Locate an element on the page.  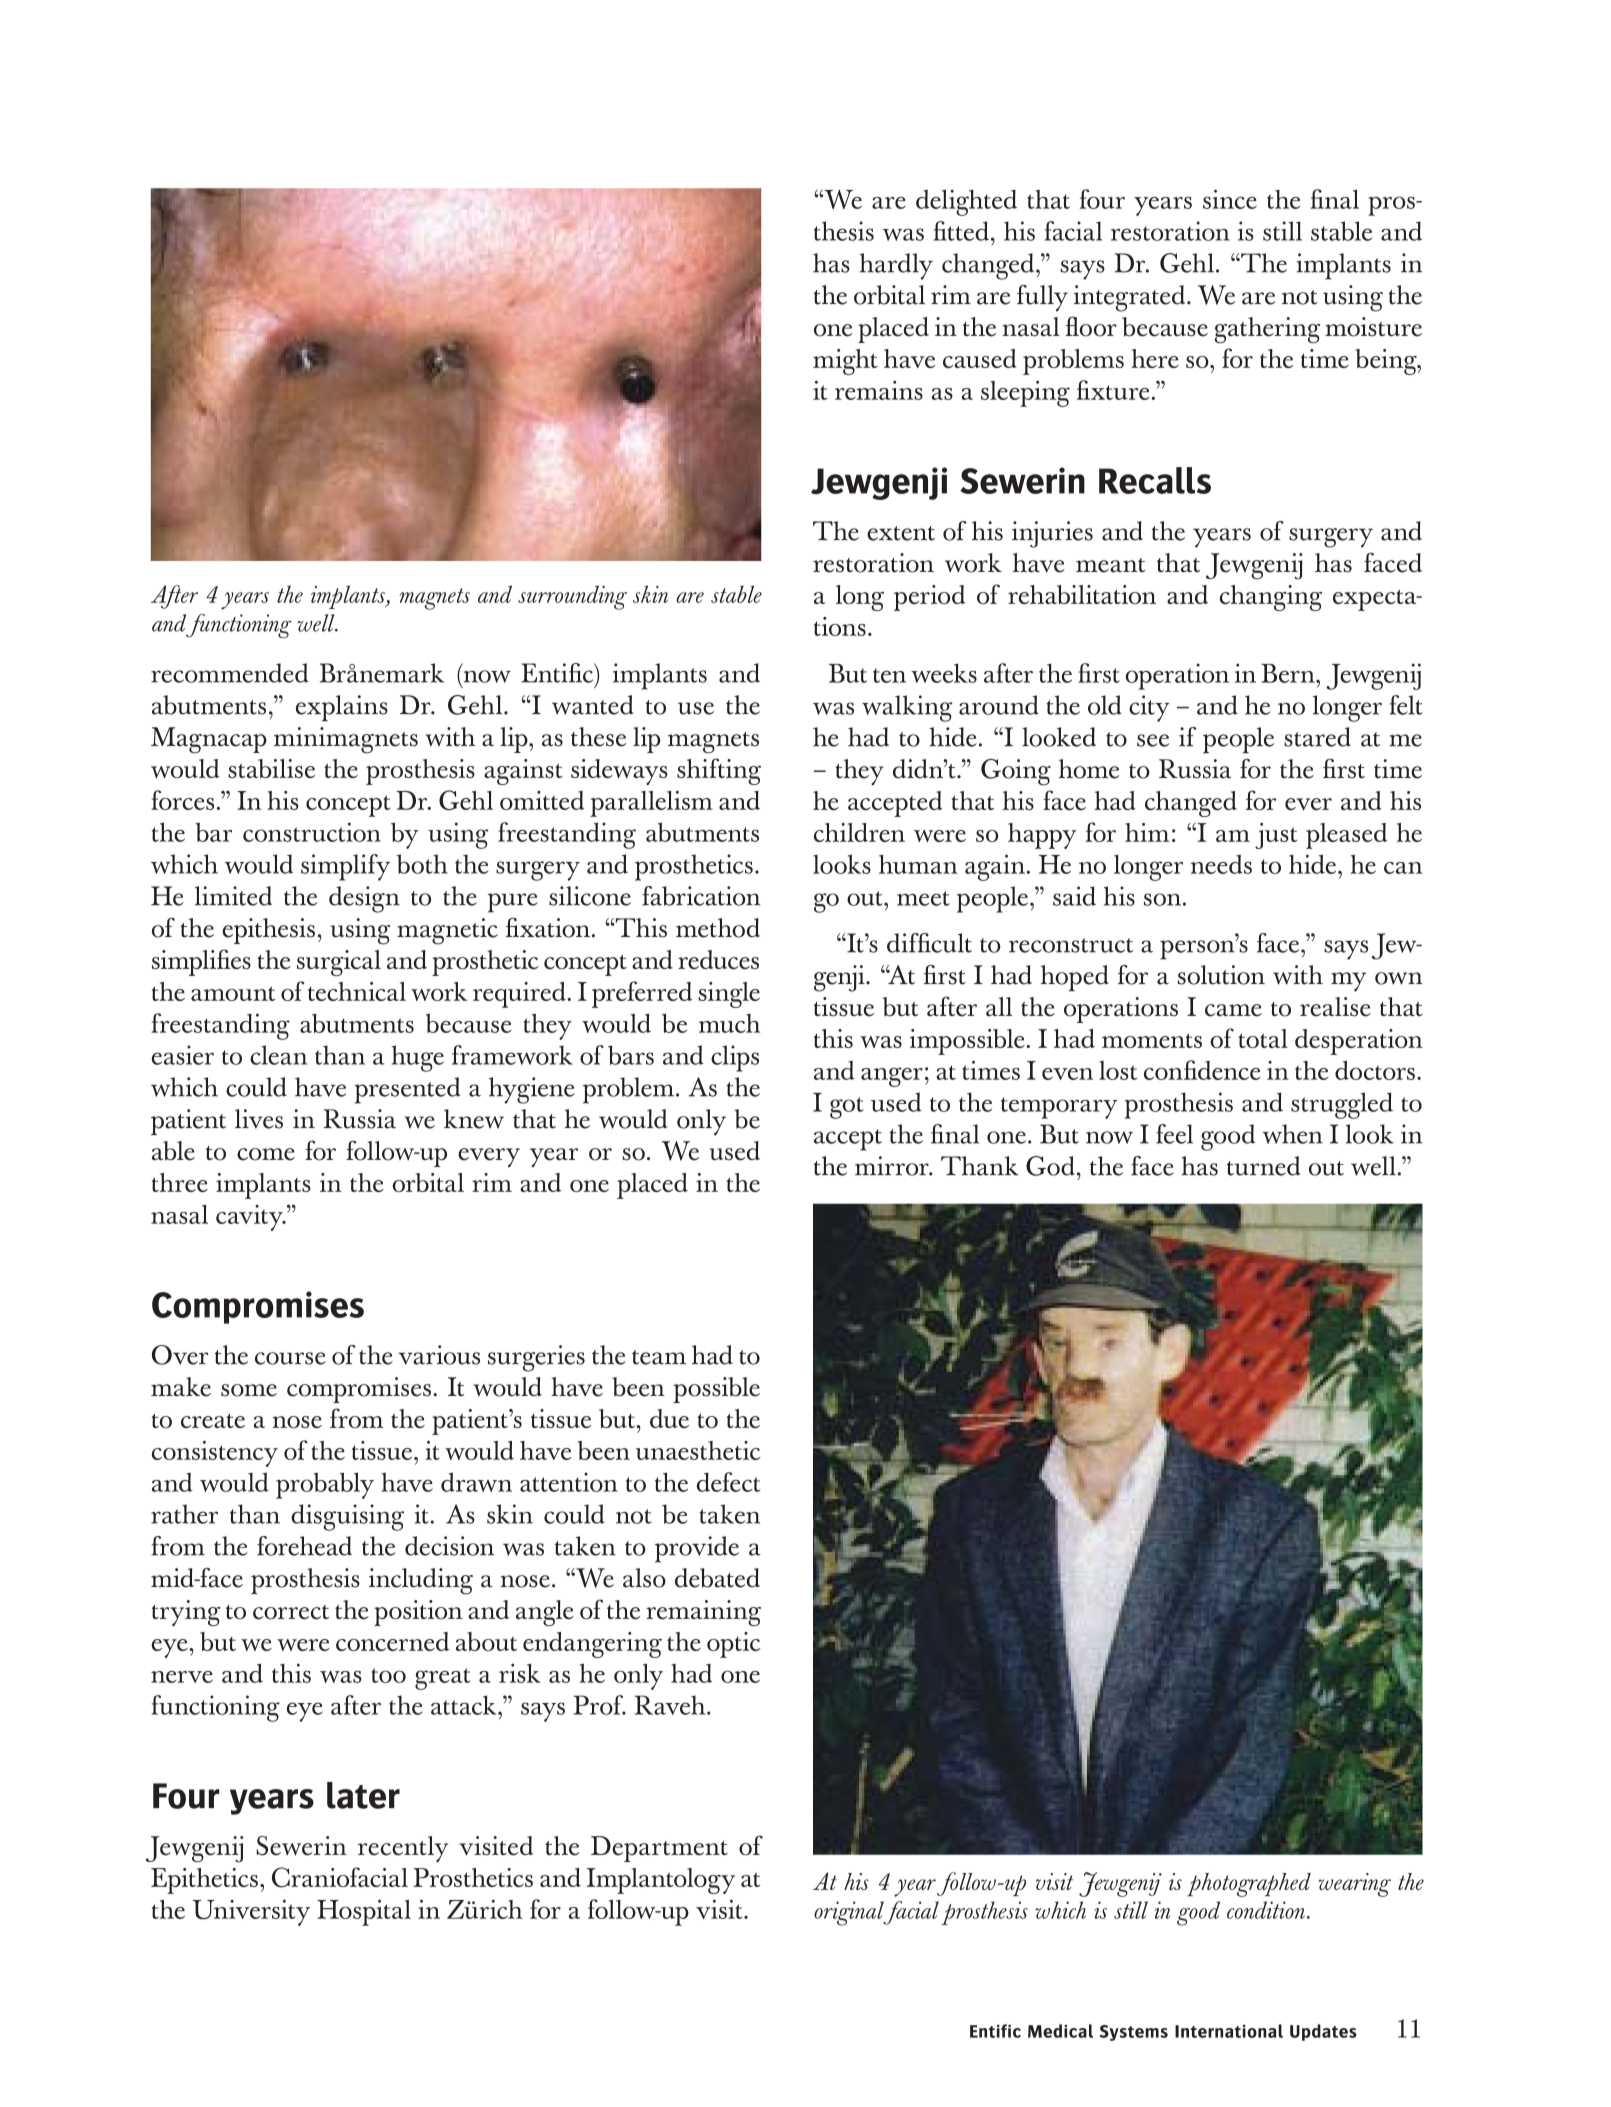
Hospital is located at coordinates (364, 1913).
